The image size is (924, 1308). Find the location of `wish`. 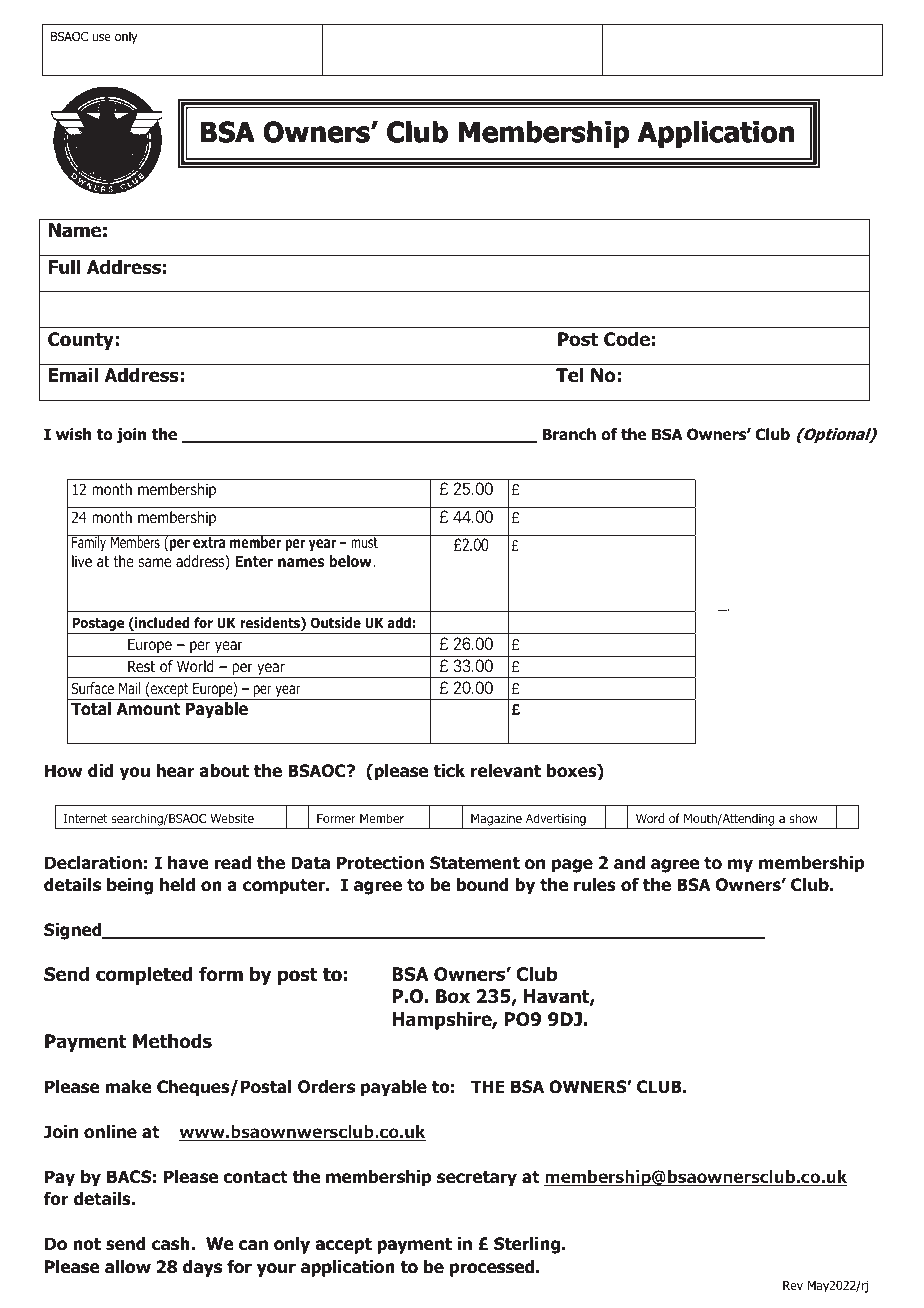

wish is located at coordinates (74, 434).
